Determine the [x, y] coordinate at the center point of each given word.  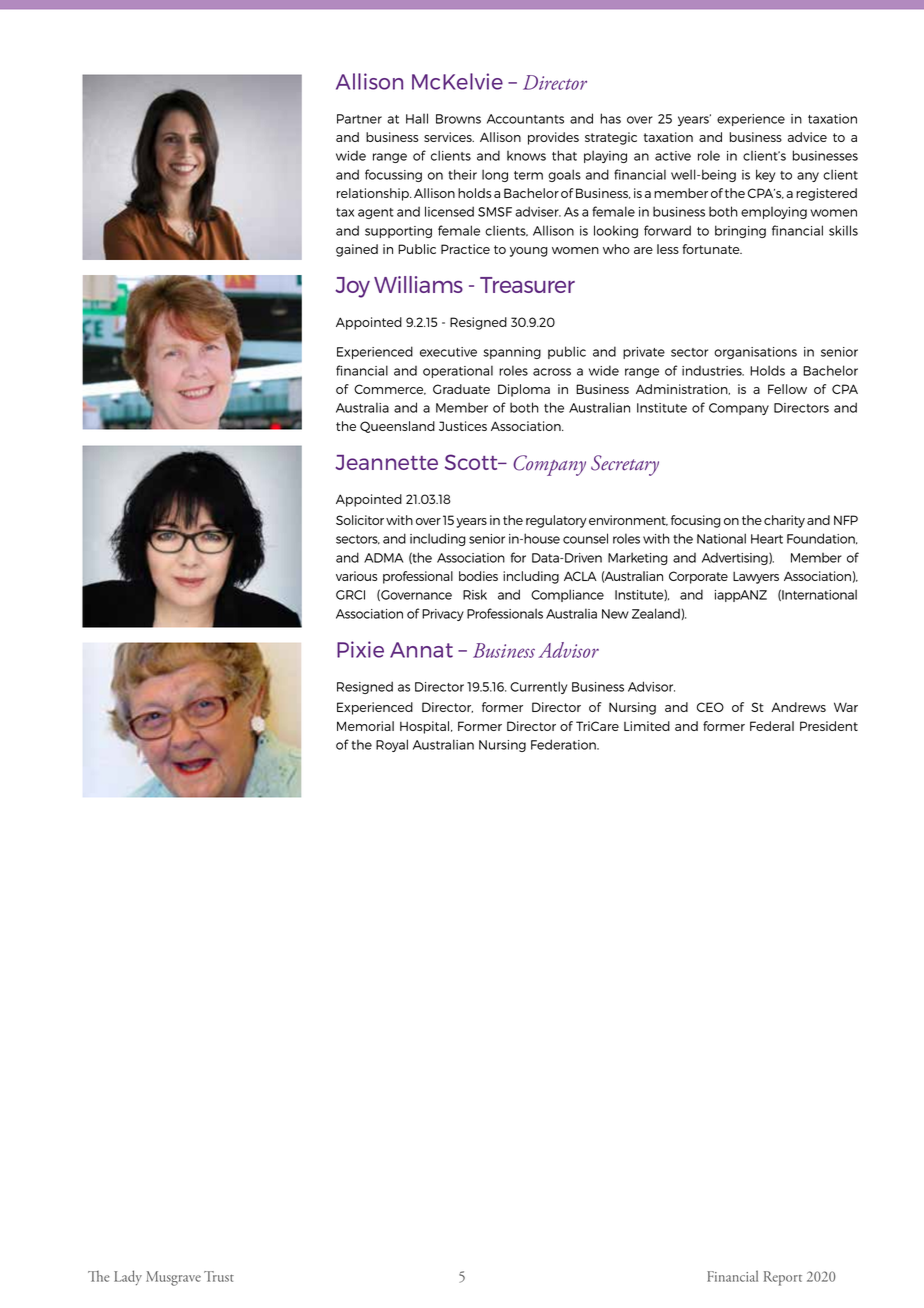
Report [783, 1278]
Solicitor [360, 520]
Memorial [365, 726]
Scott [472, 462]
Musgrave [173, 1278]
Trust [219, 1276]
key [765, 175]
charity [784, 521]
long [495, 175]
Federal [772, 726]
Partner [359, 119]
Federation [564, 744]
